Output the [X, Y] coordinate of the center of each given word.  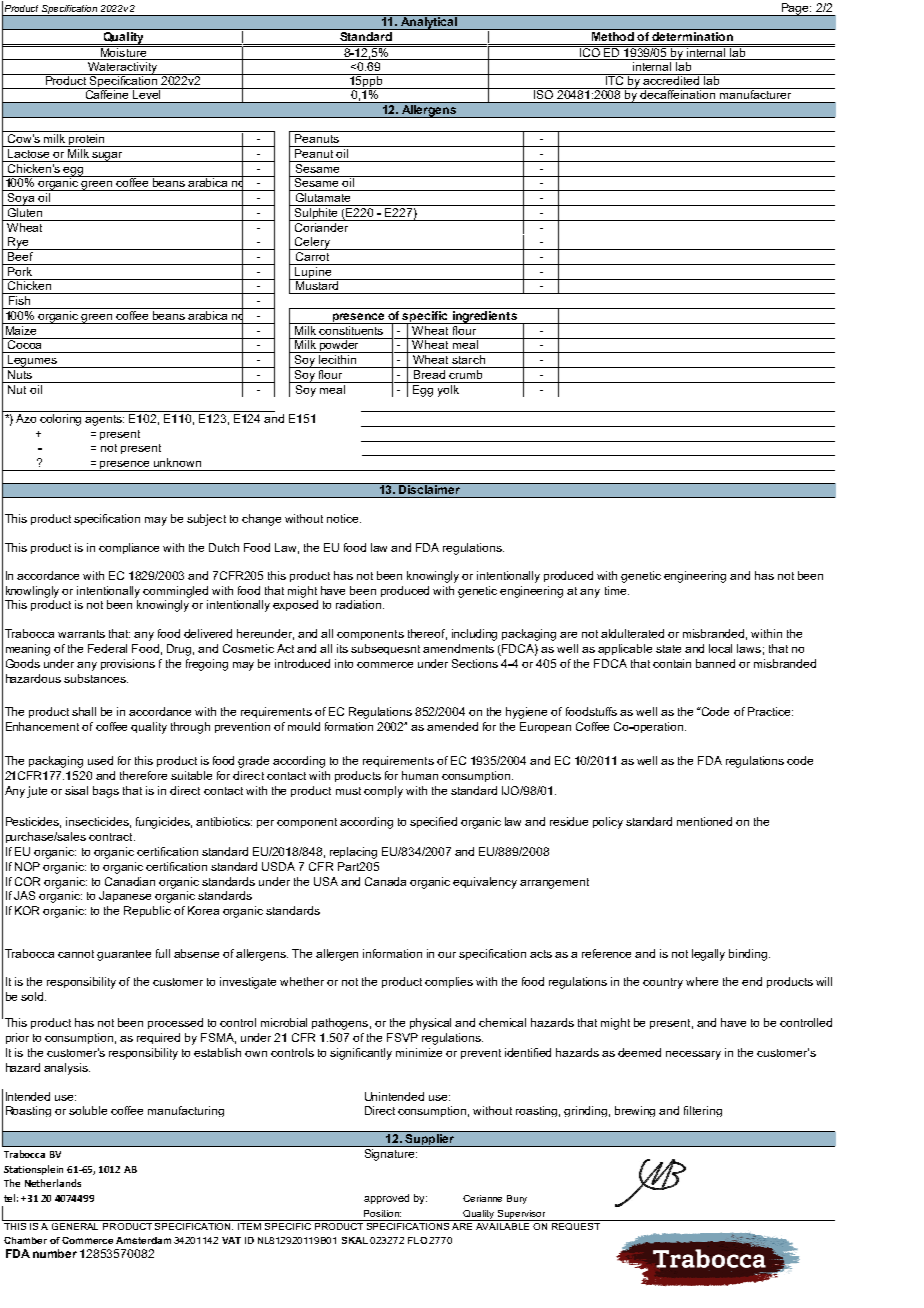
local [720, 648]
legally [708, 955]
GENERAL [76, 1225]
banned [715, 663]
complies [449, 982]
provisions [128, 664]
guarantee [124, 955]
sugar [107, 157]
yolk [449, 389]
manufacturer [755, 93]
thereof [427, 634]
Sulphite [317, 213]
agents [104, 420]
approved [386, 1199]
